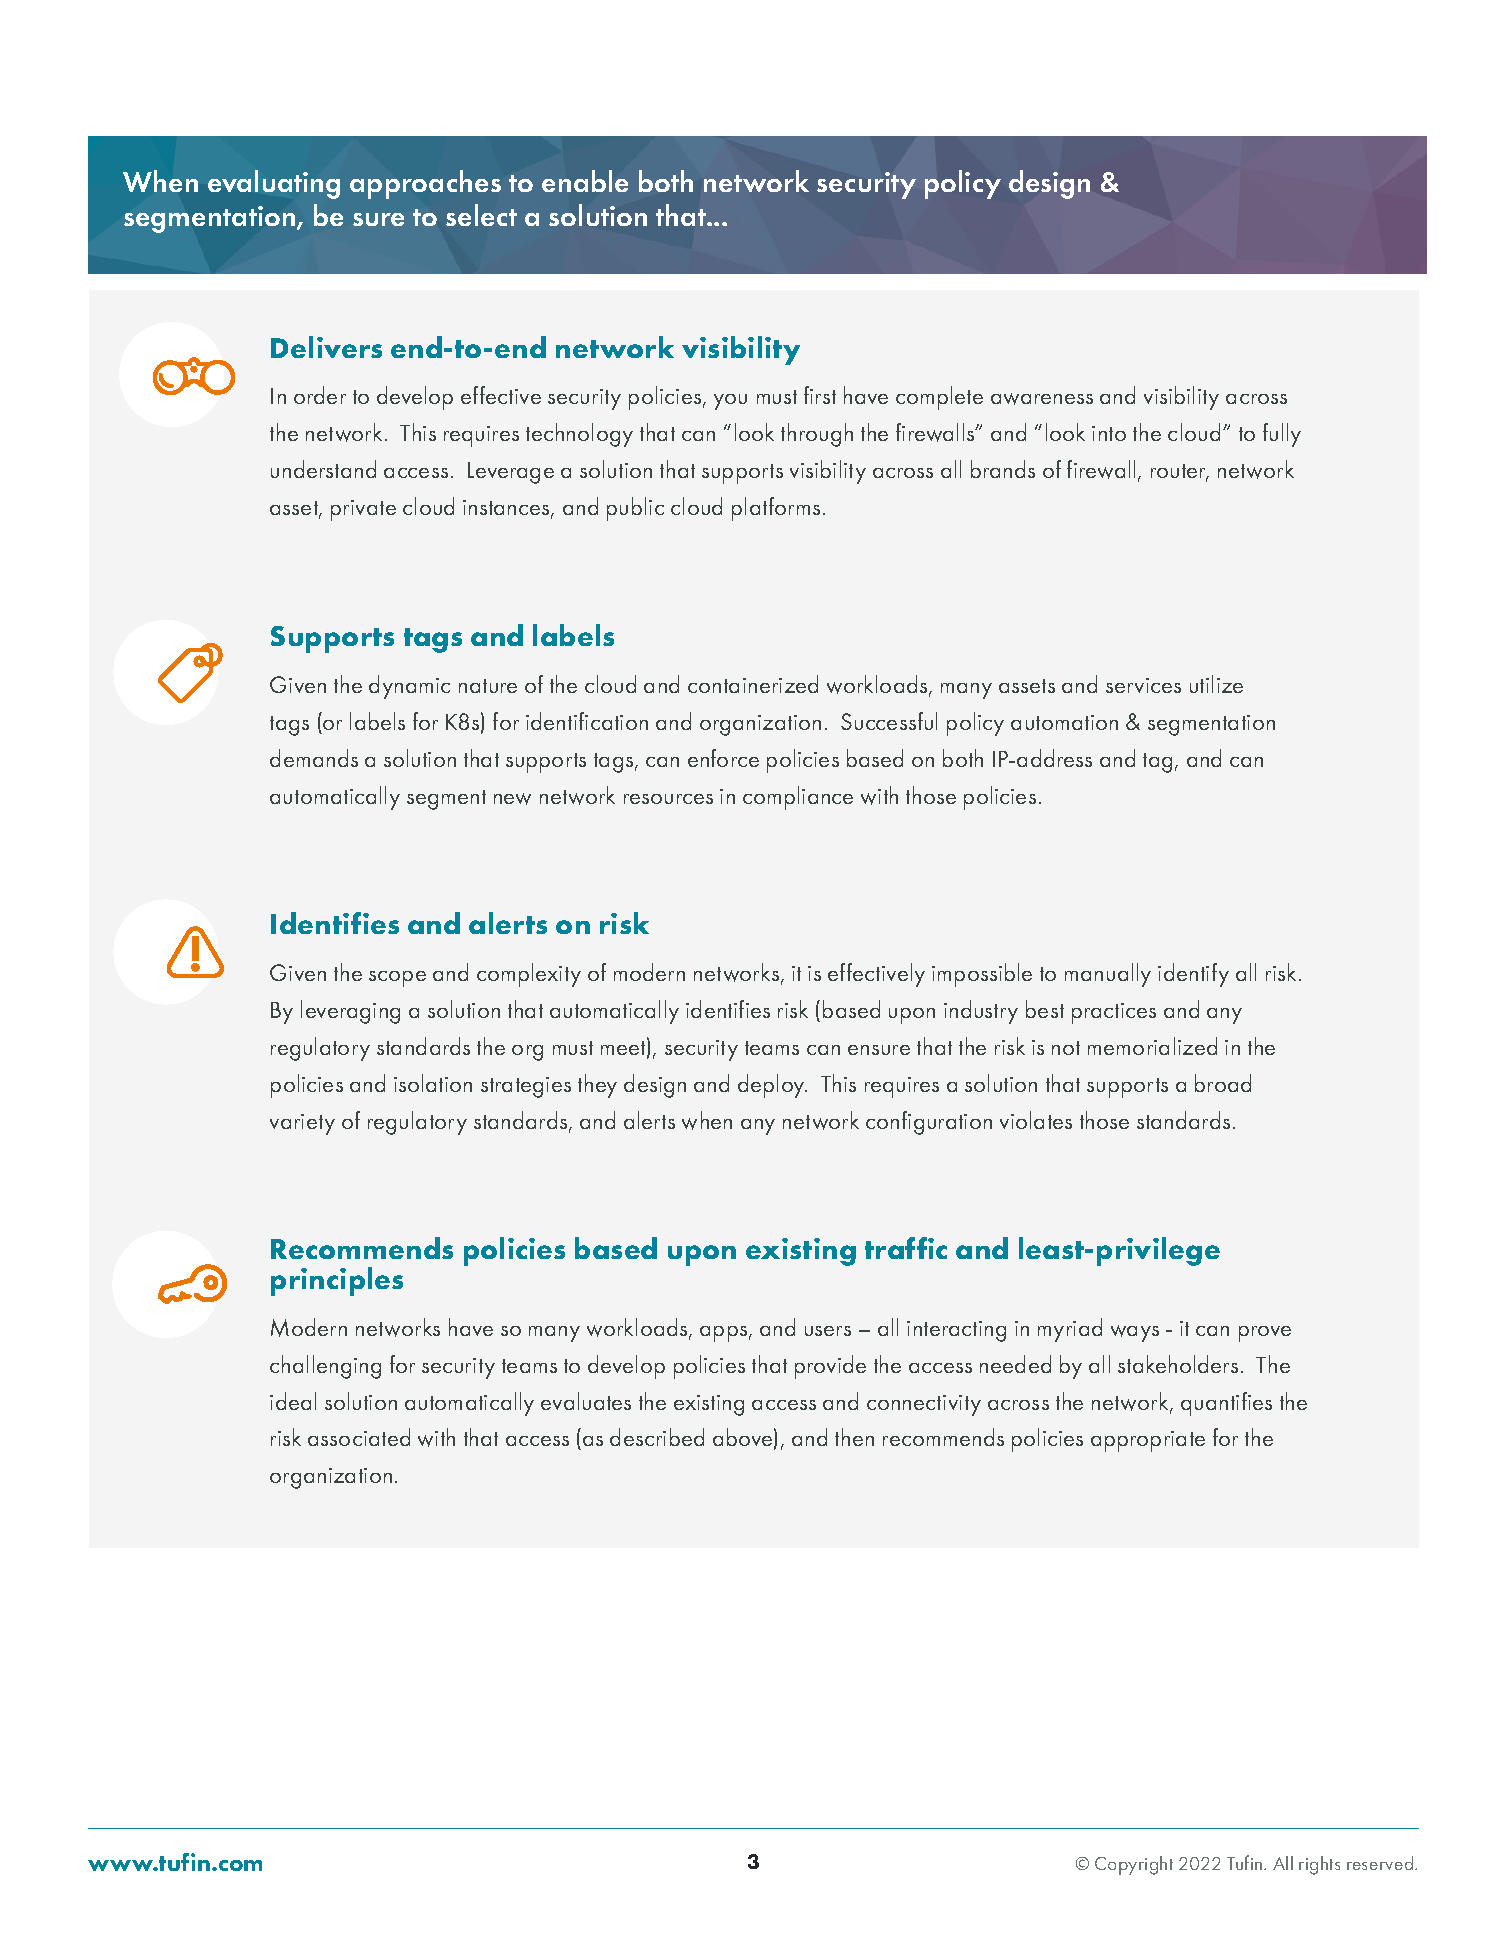 The image size is (1508, 1951). Describe the element at coordinates (1223, 1083) in the page. I see `broad` at that location.
